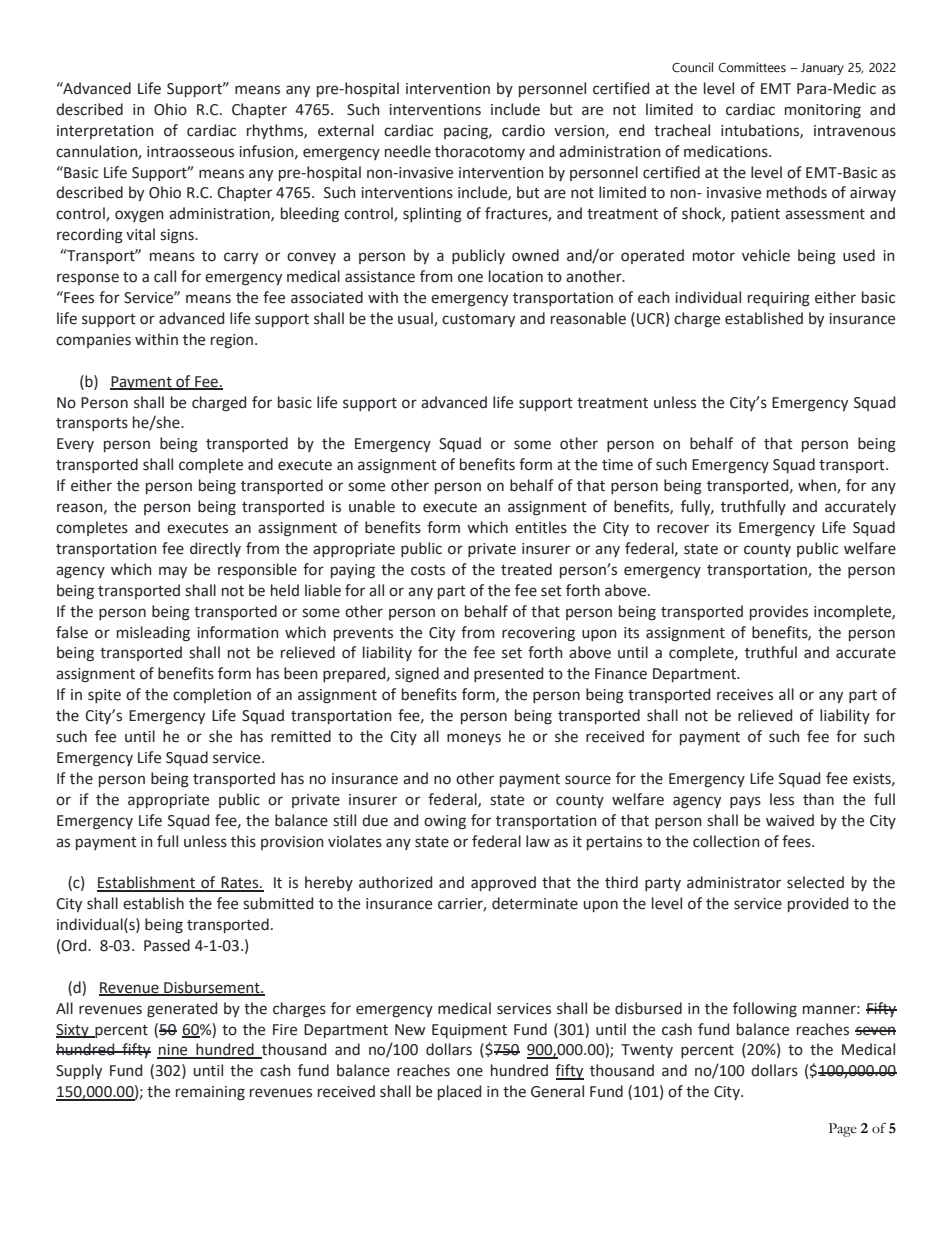 This page has height=1233, width=952. I want to click on when, so click(818, 486).
